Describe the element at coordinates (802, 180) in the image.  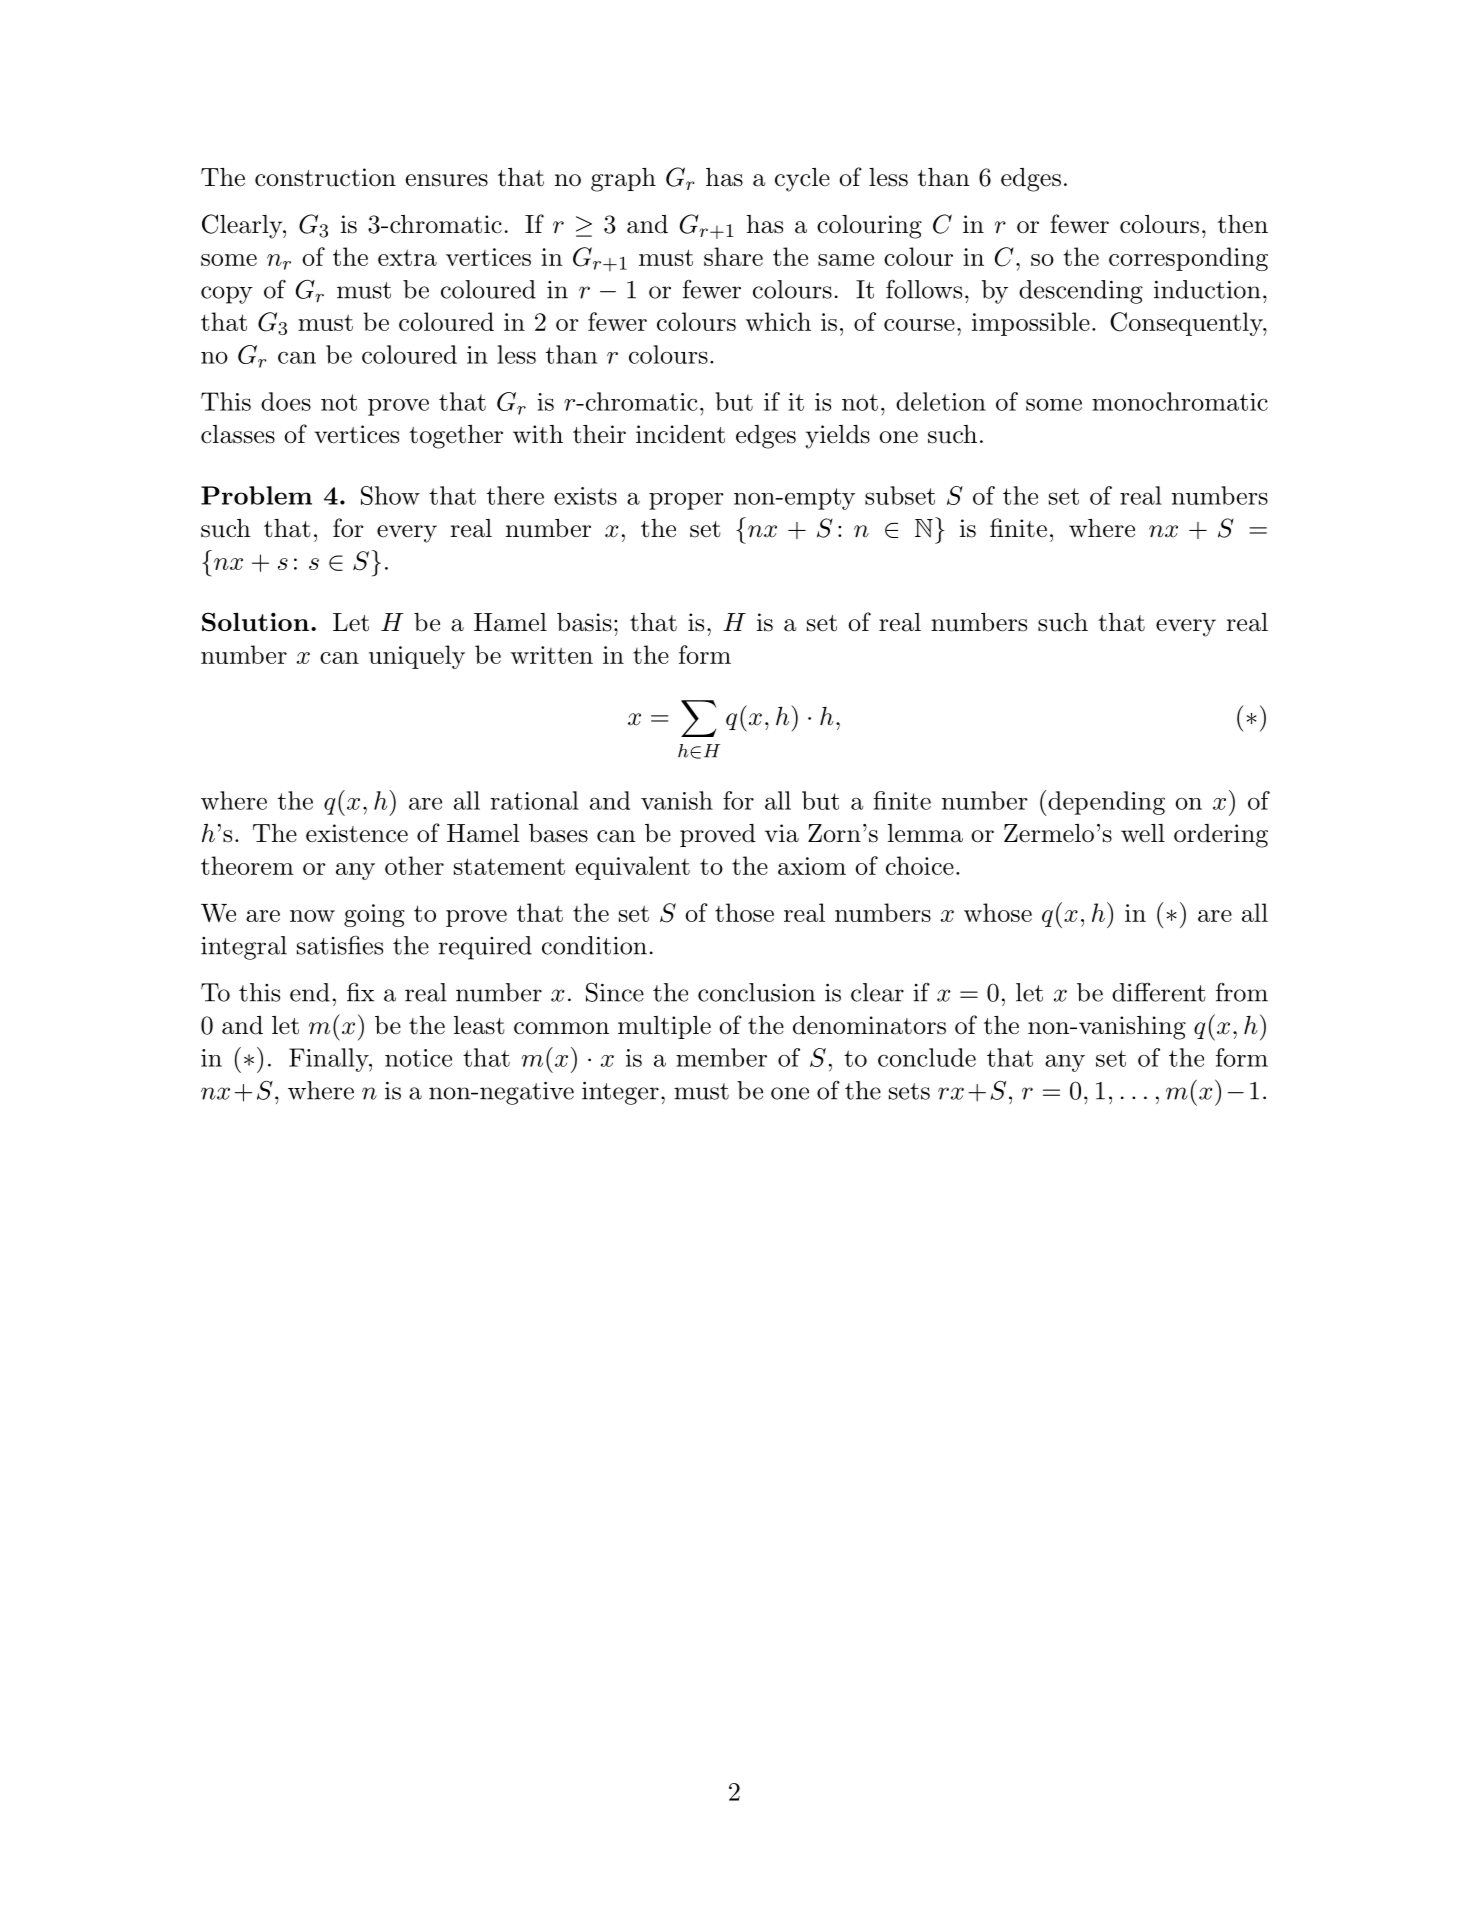
I see `cycle` at that location.
